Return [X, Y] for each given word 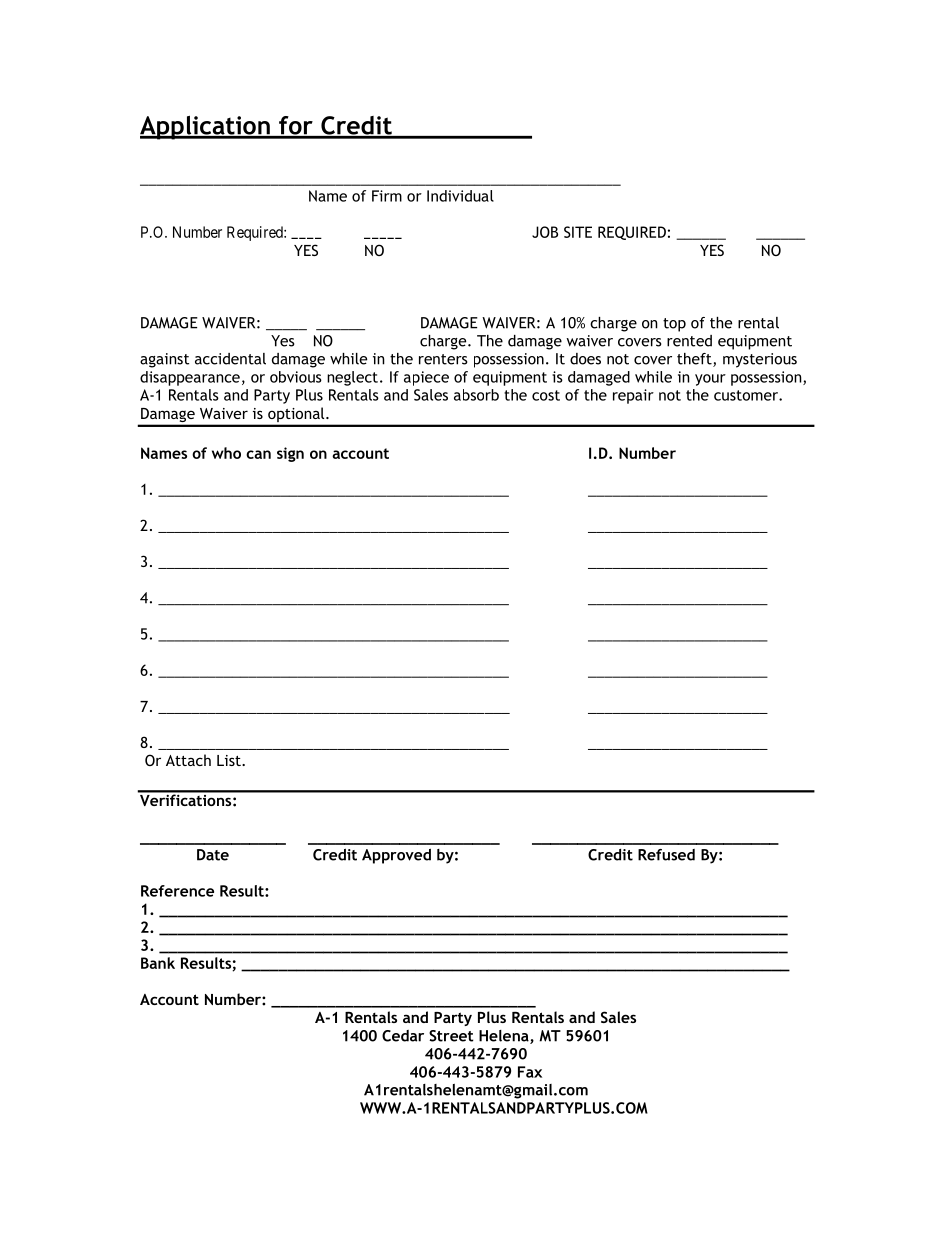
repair [633, 396]
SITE [578, 232]
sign [290, 454]
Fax [530, 1072]
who [226, 453]
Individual [460, 196]
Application [206, 128]
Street [451, 1036]
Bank [158, 963]
